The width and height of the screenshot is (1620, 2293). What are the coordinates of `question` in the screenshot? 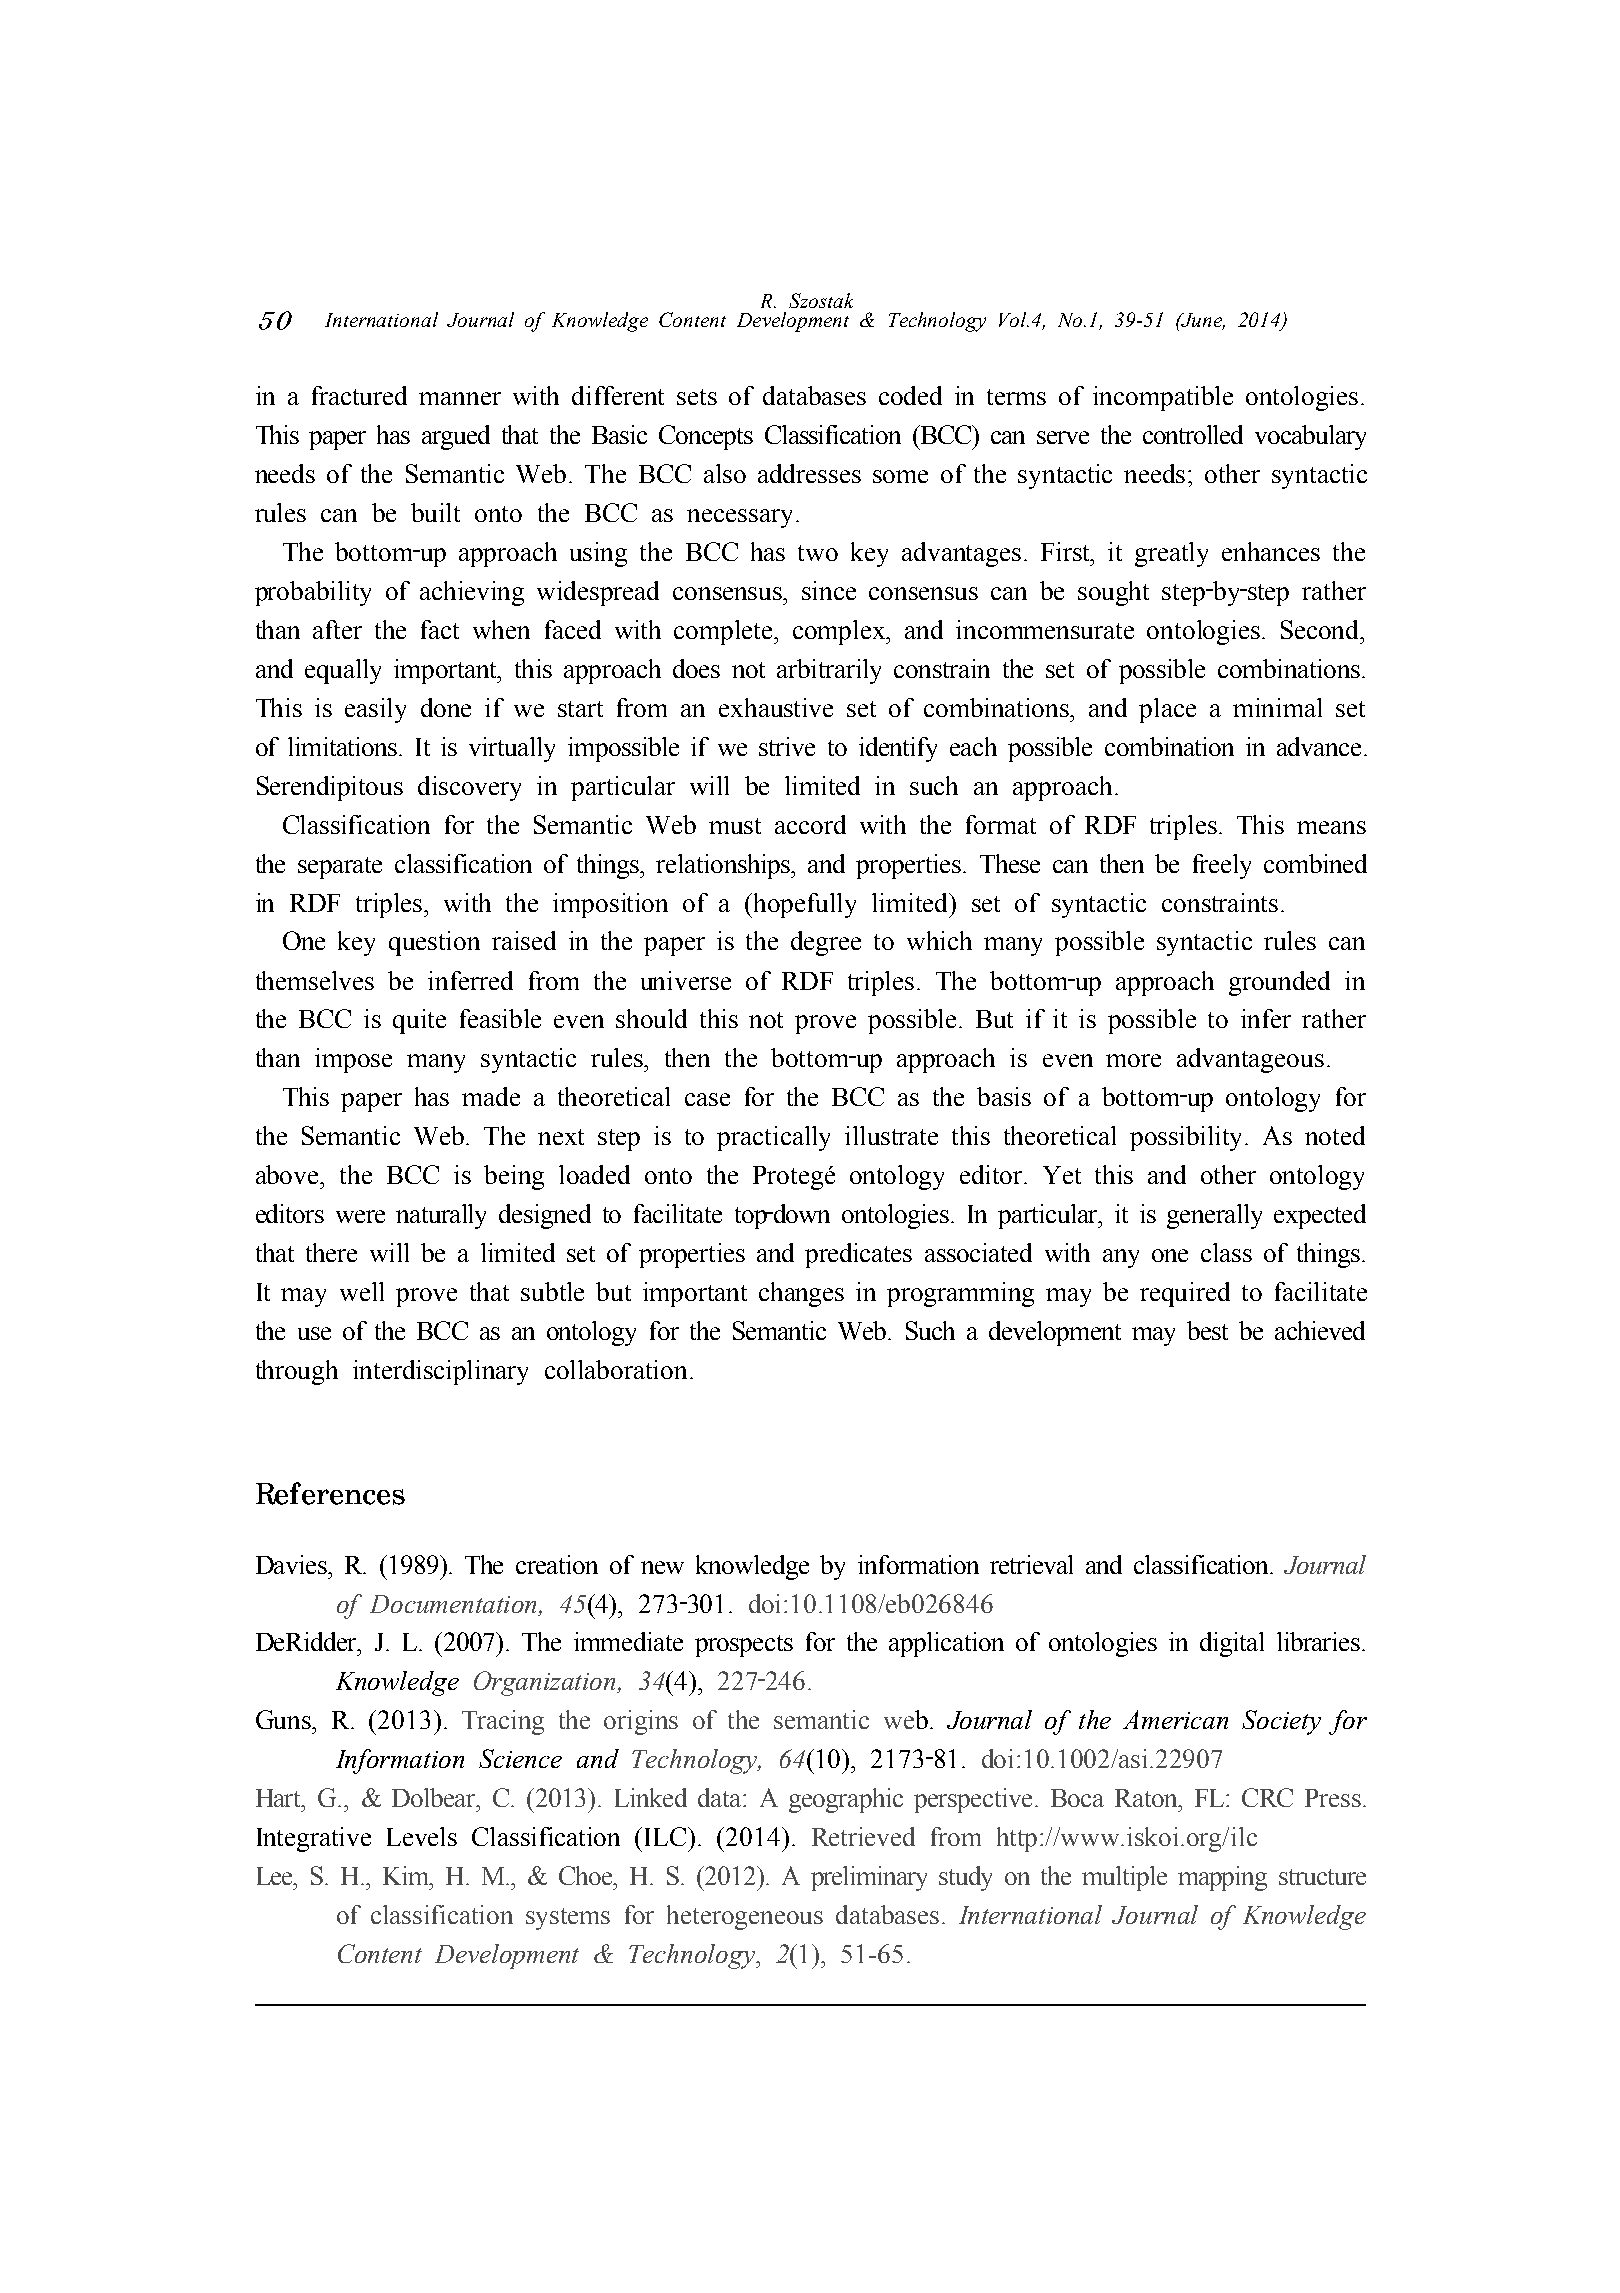 It's located at (434, 943).
